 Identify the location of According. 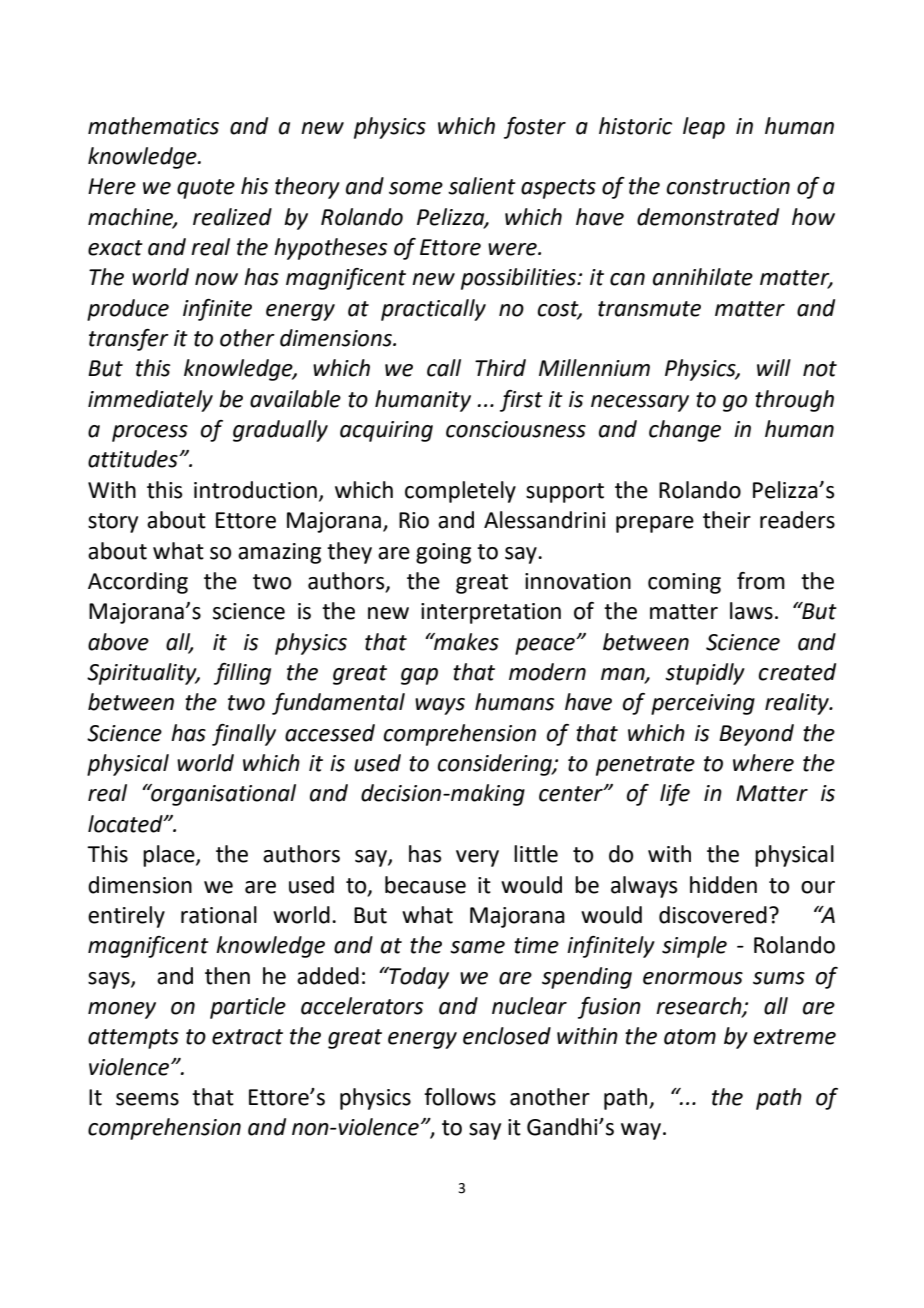
(138, 583).
